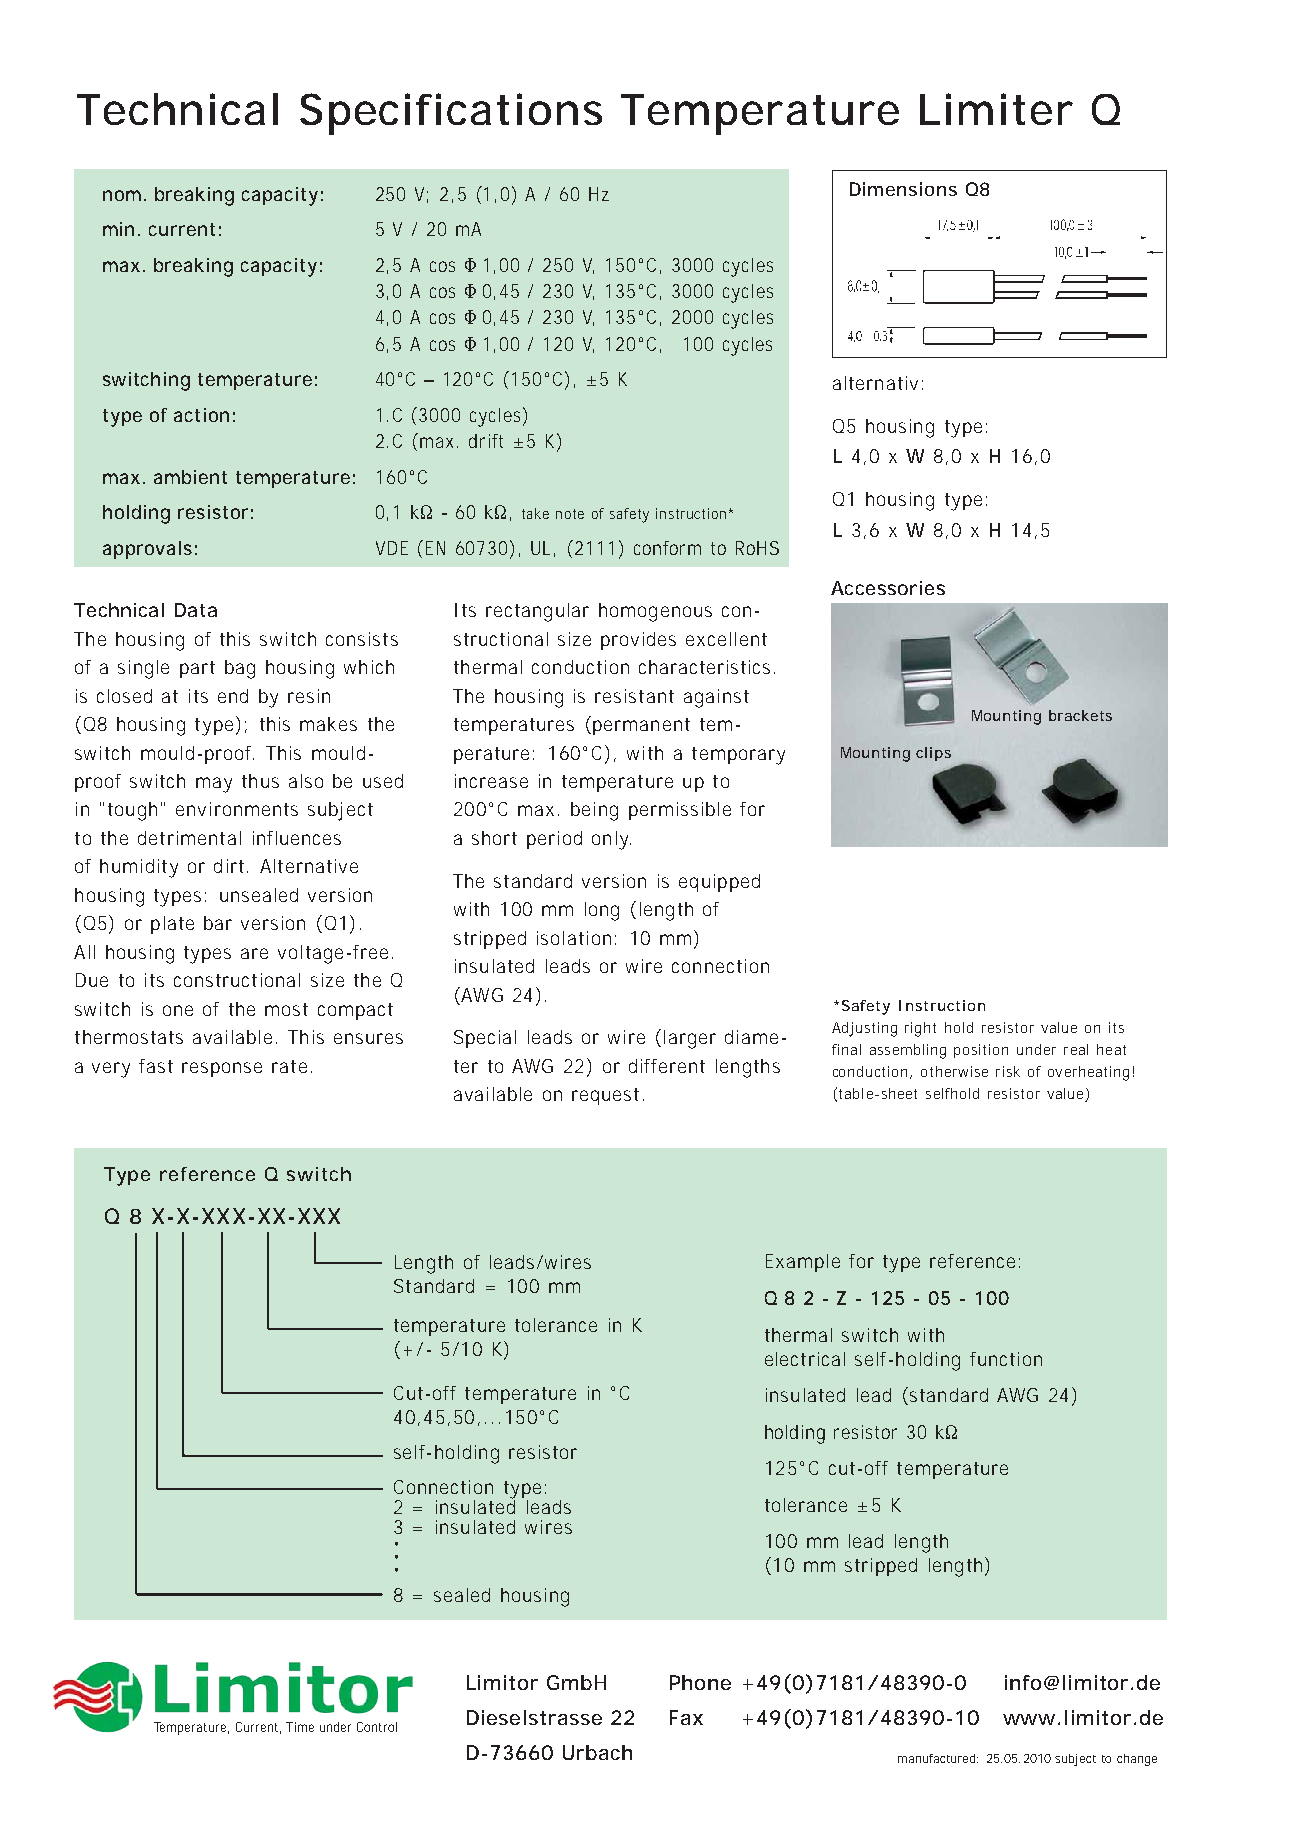  Describe the element at coordinates (300, 1727) in the screenshot. I see `Time` at that location.
